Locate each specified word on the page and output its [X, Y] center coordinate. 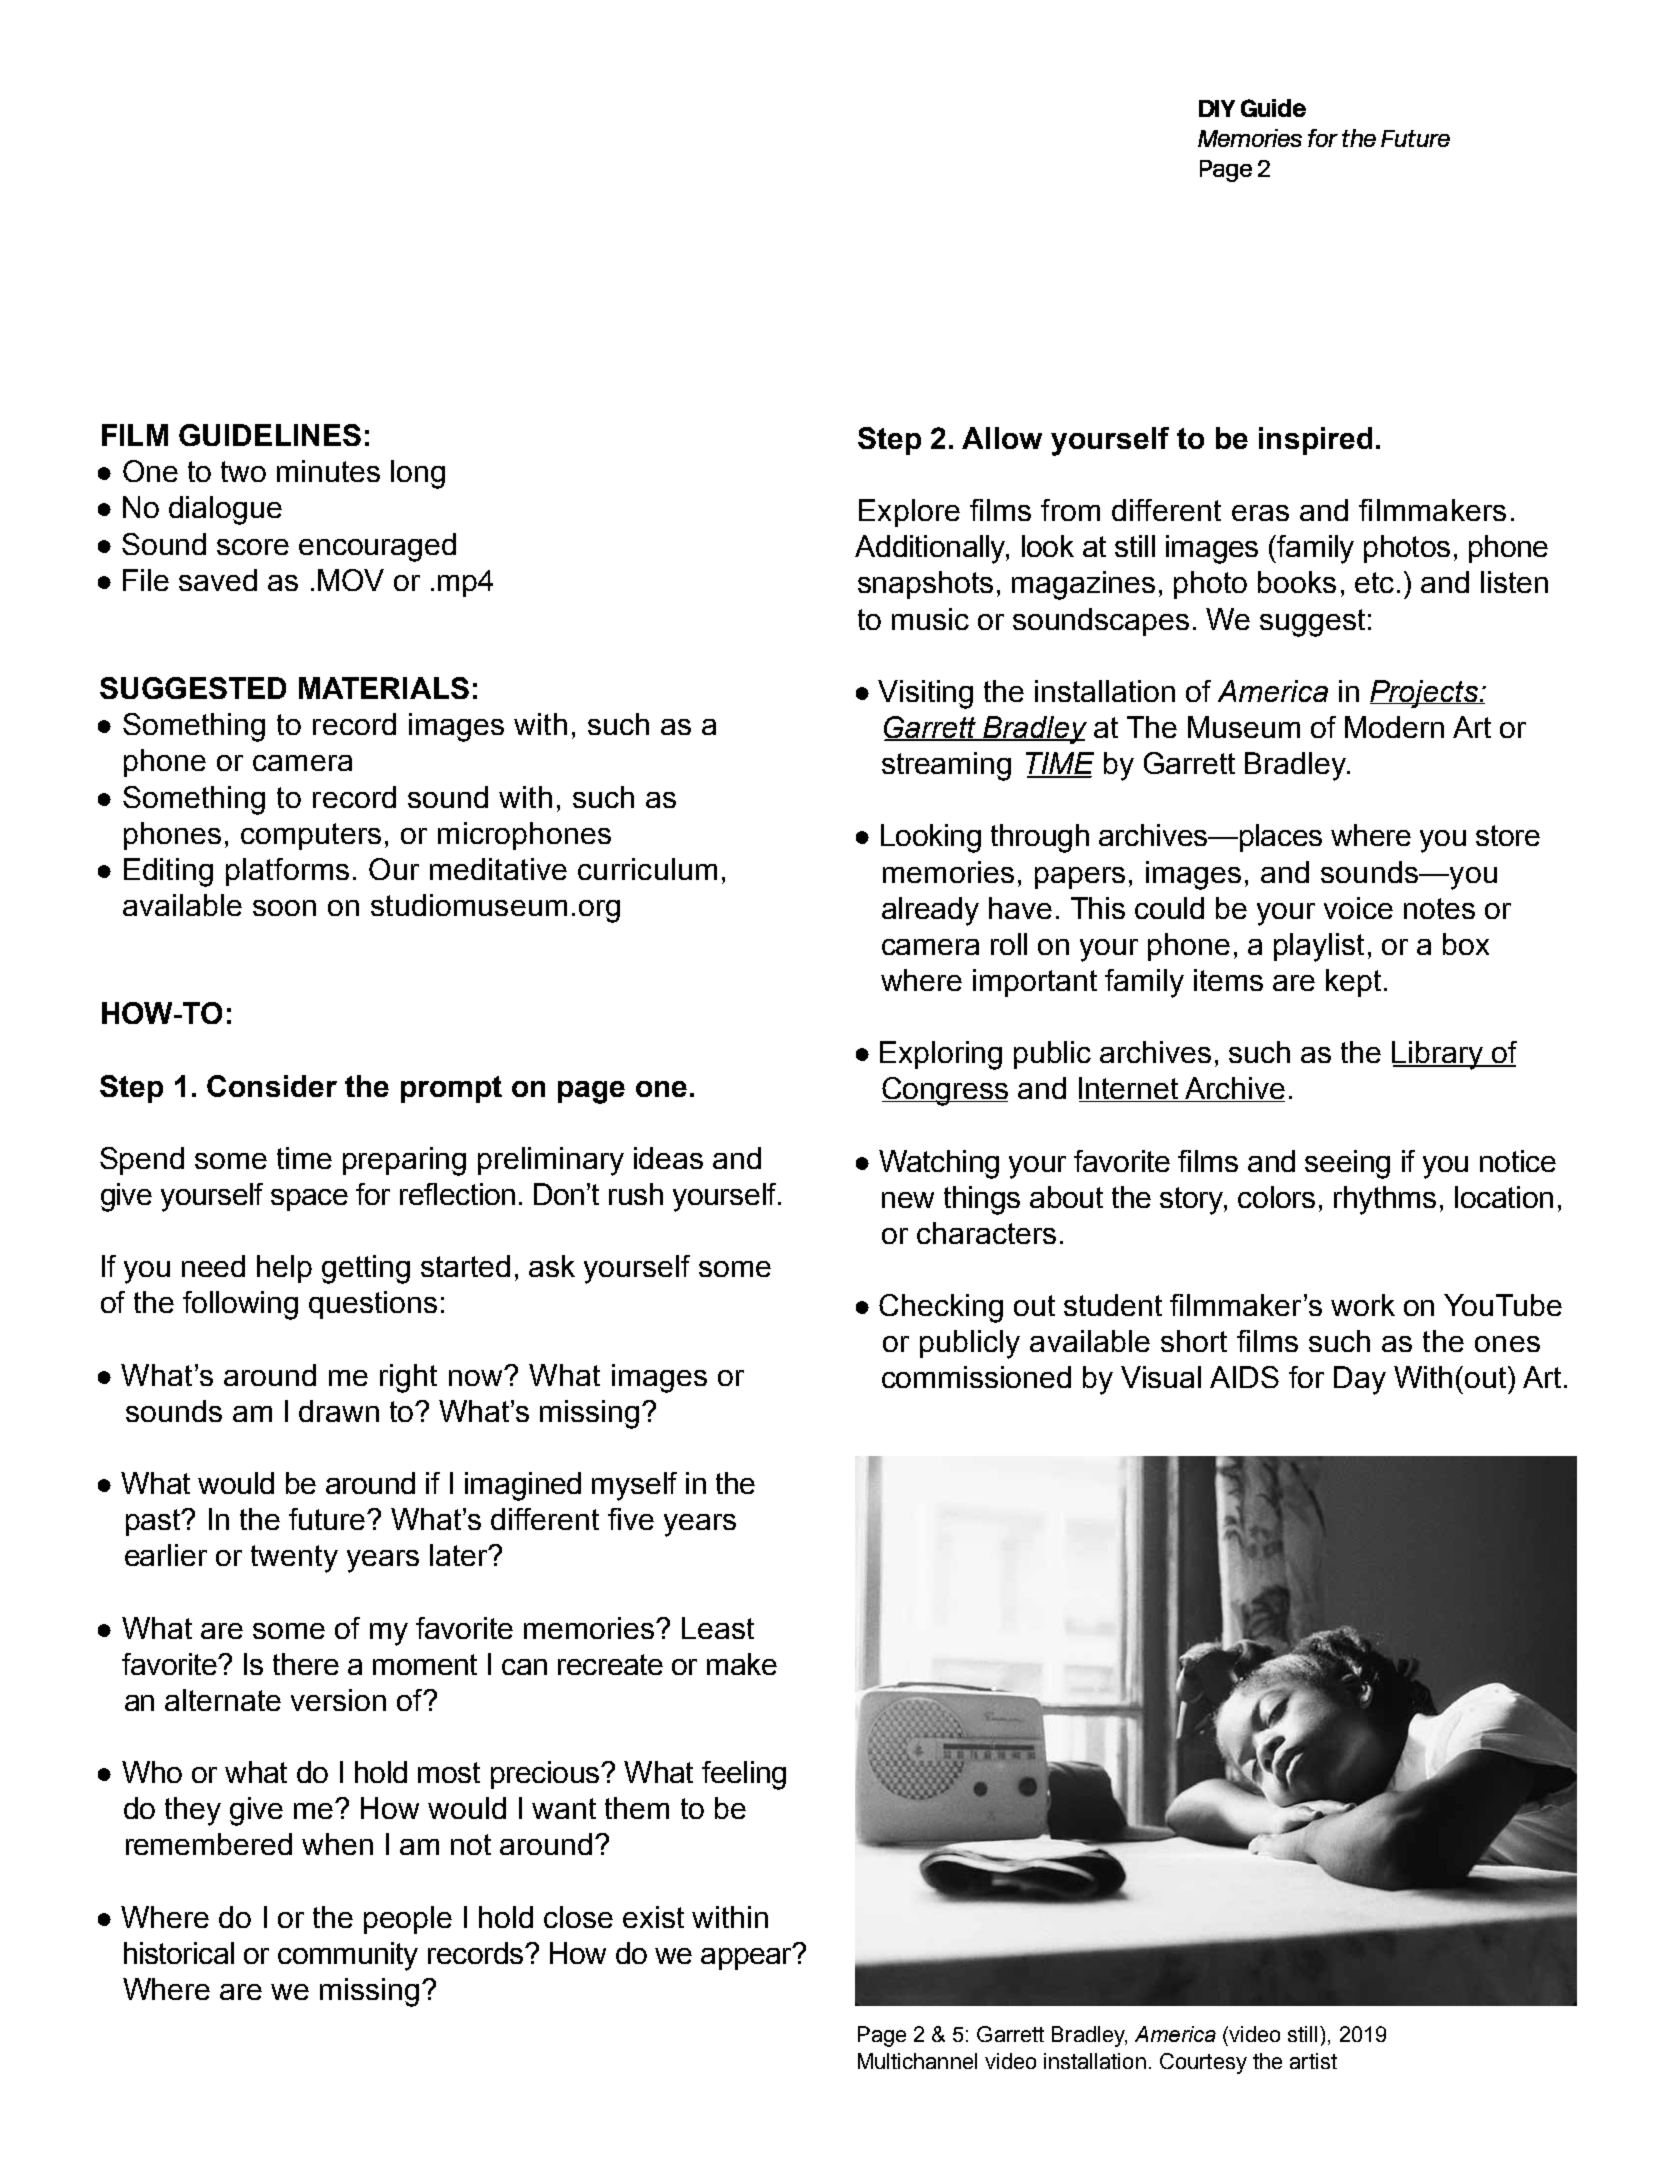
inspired [1315, 441]
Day [1360, 1380]
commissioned [976, 1377]
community [348, 1956]
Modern [1394, 727]
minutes [328, 471]
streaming [946, 766]
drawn [339, 1411]
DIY [1217, 108]
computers [311, 836]
